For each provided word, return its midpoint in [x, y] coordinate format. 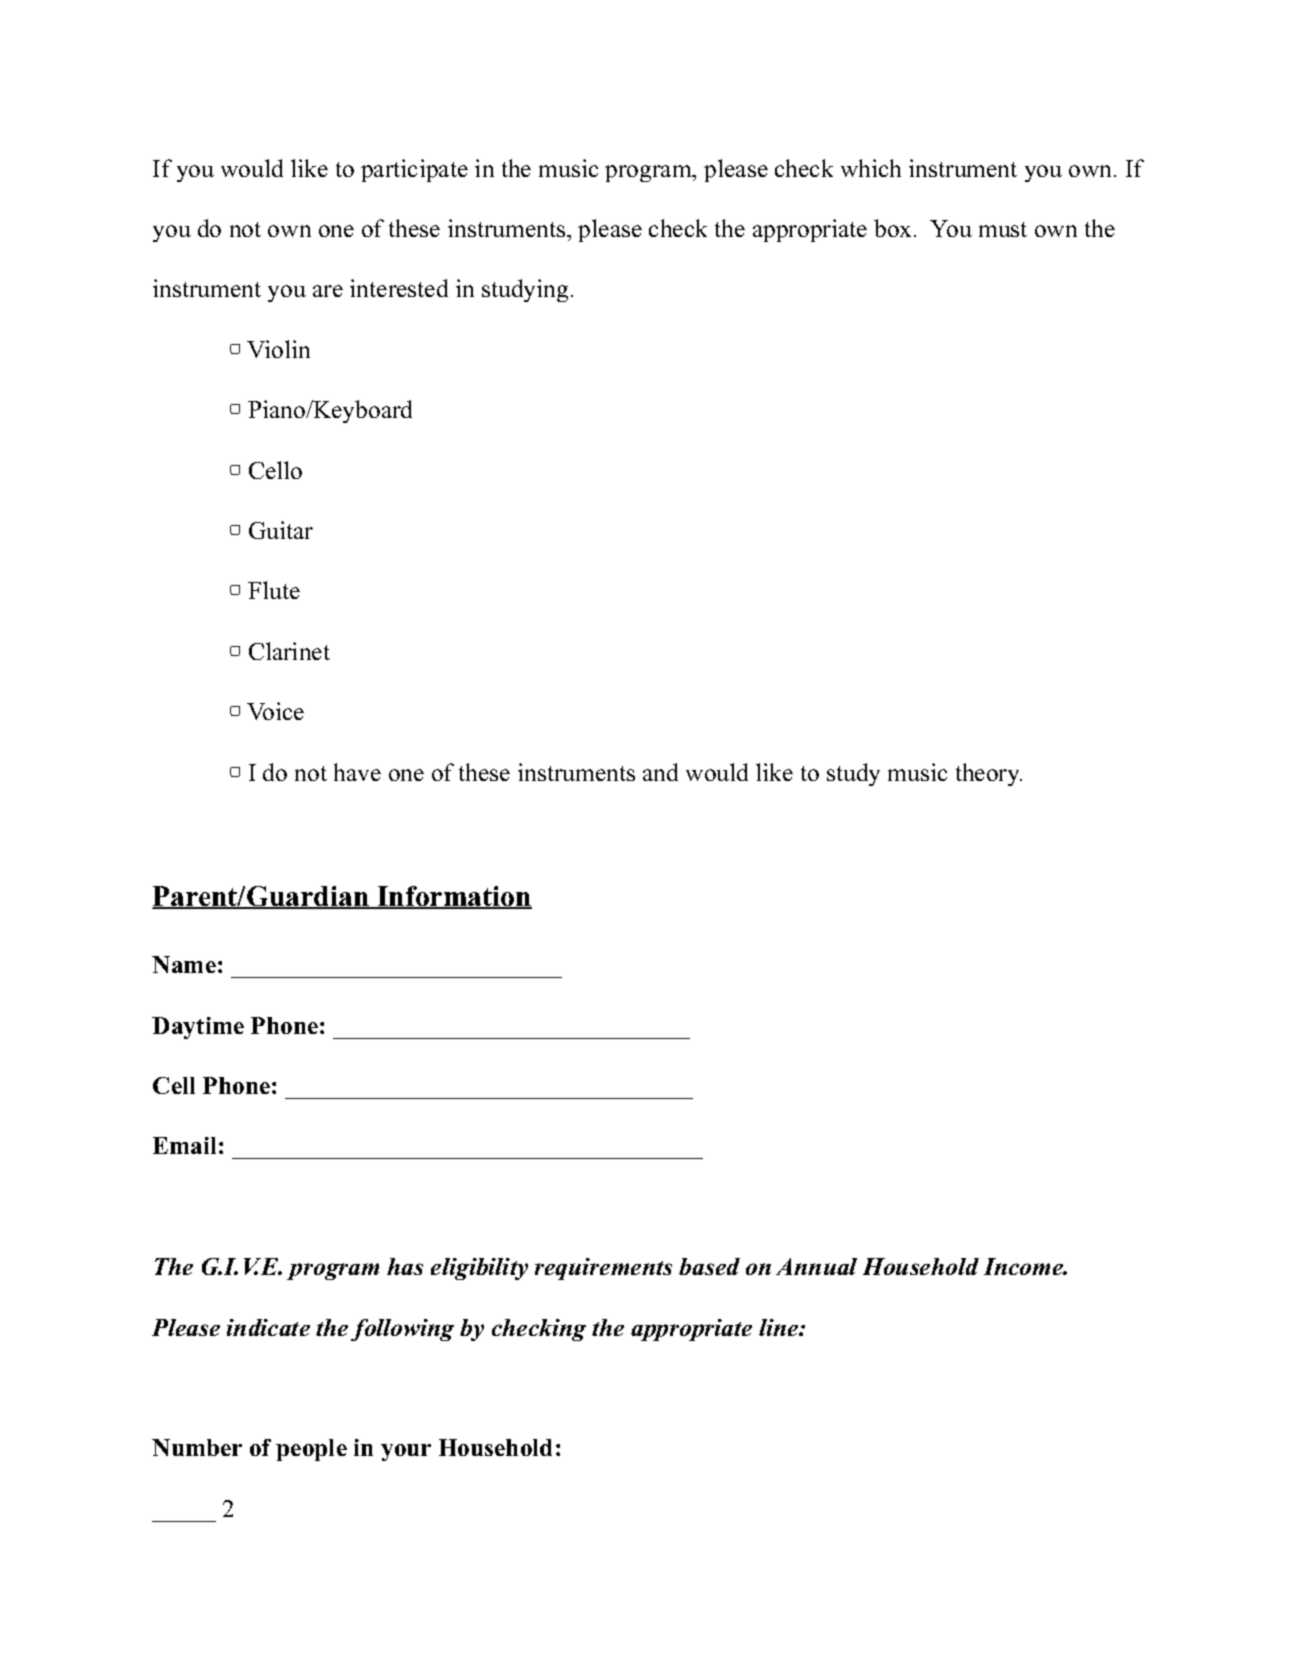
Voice [275, 711]
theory [989, 774]
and [660, 772]
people [311, 1450]
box [894, 228]
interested [399, 288]
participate [414, 170]
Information [453, 897]
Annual [816, 1266]
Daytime [198, 1028]
